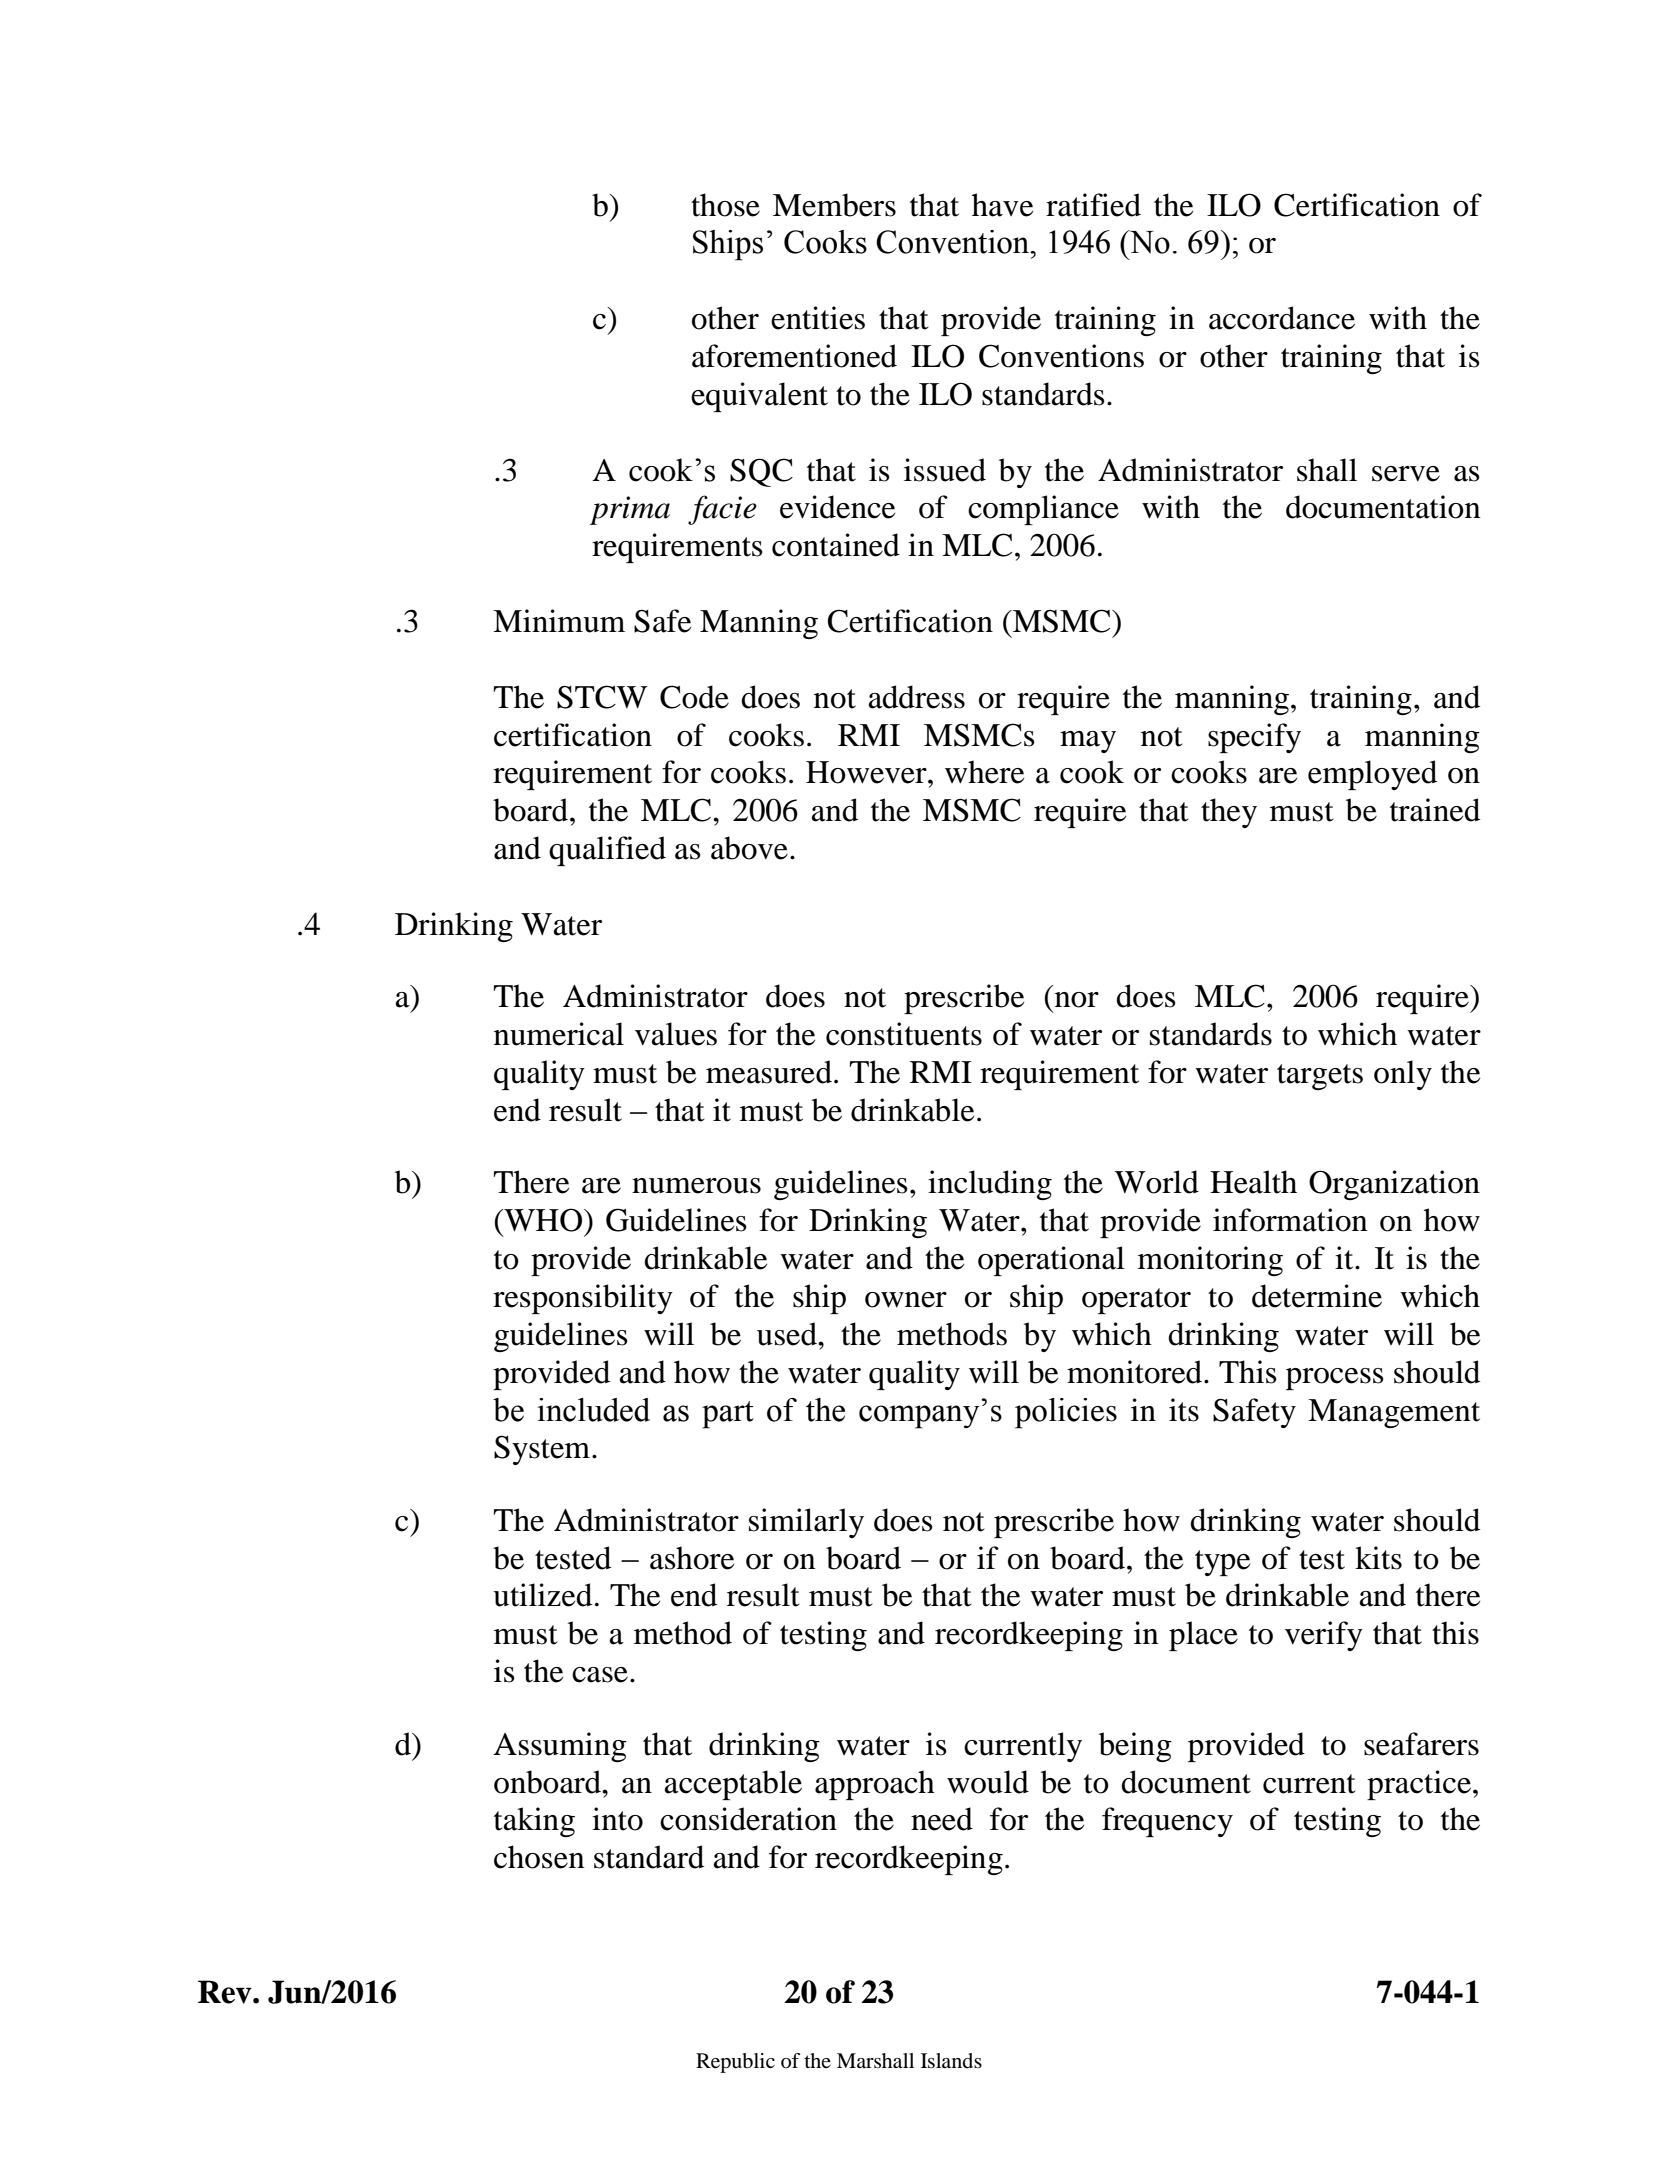  Describe the element at coordinates (917, 697) in the image. I see `address` at that location.
